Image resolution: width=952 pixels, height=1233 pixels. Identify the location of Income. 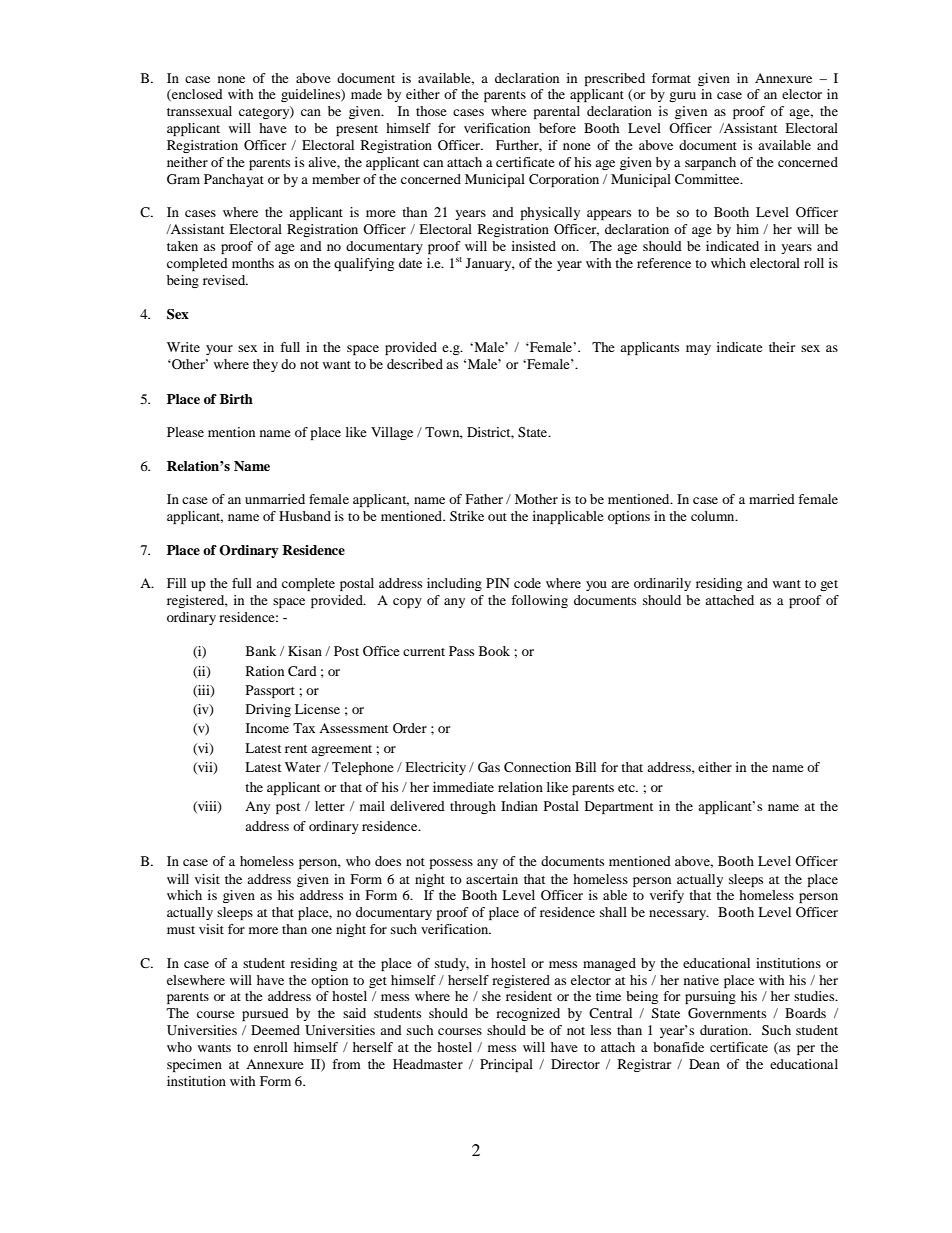
(267, 728).
